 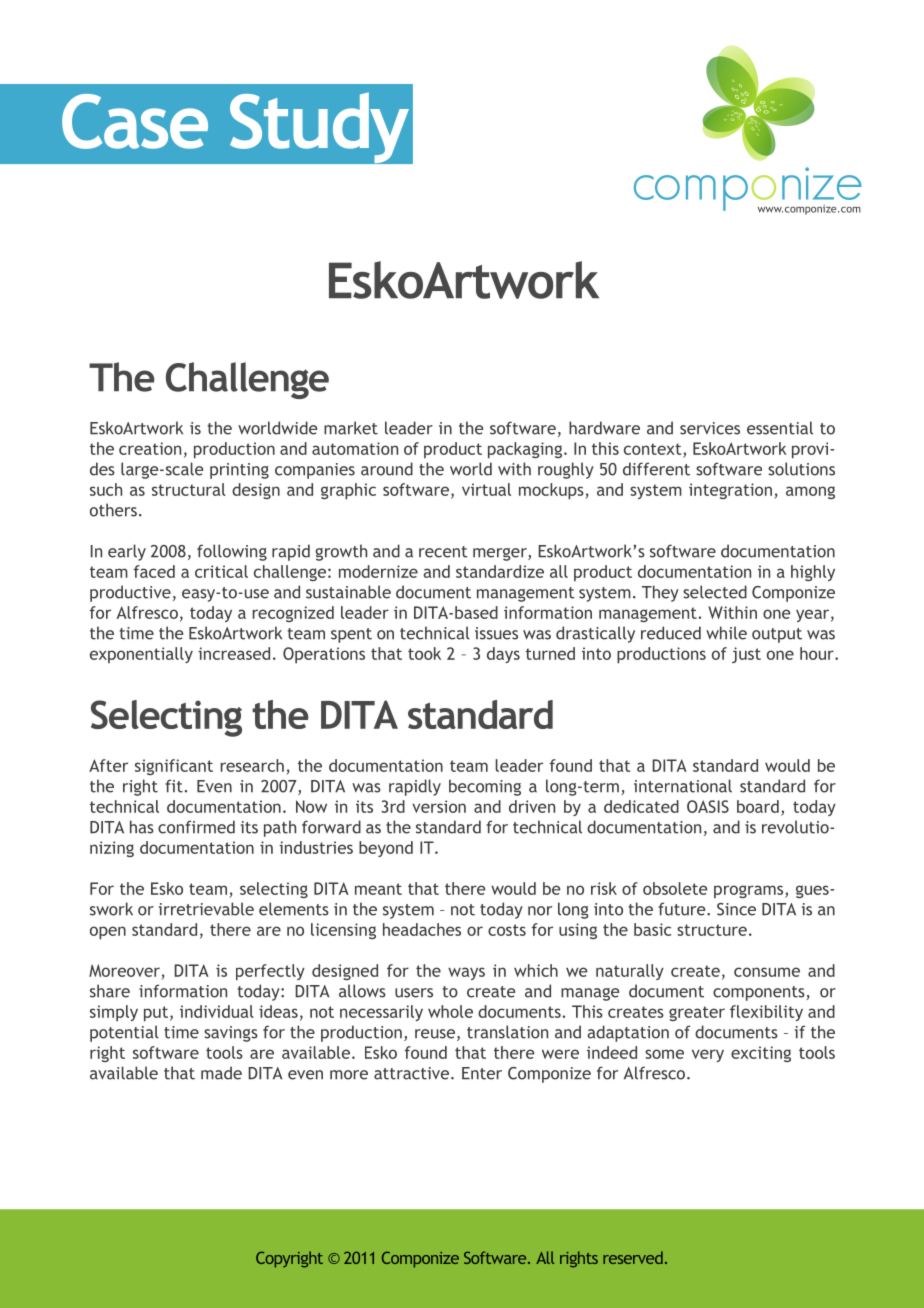 I want to click on virtual, so click(x=486, y=489).
